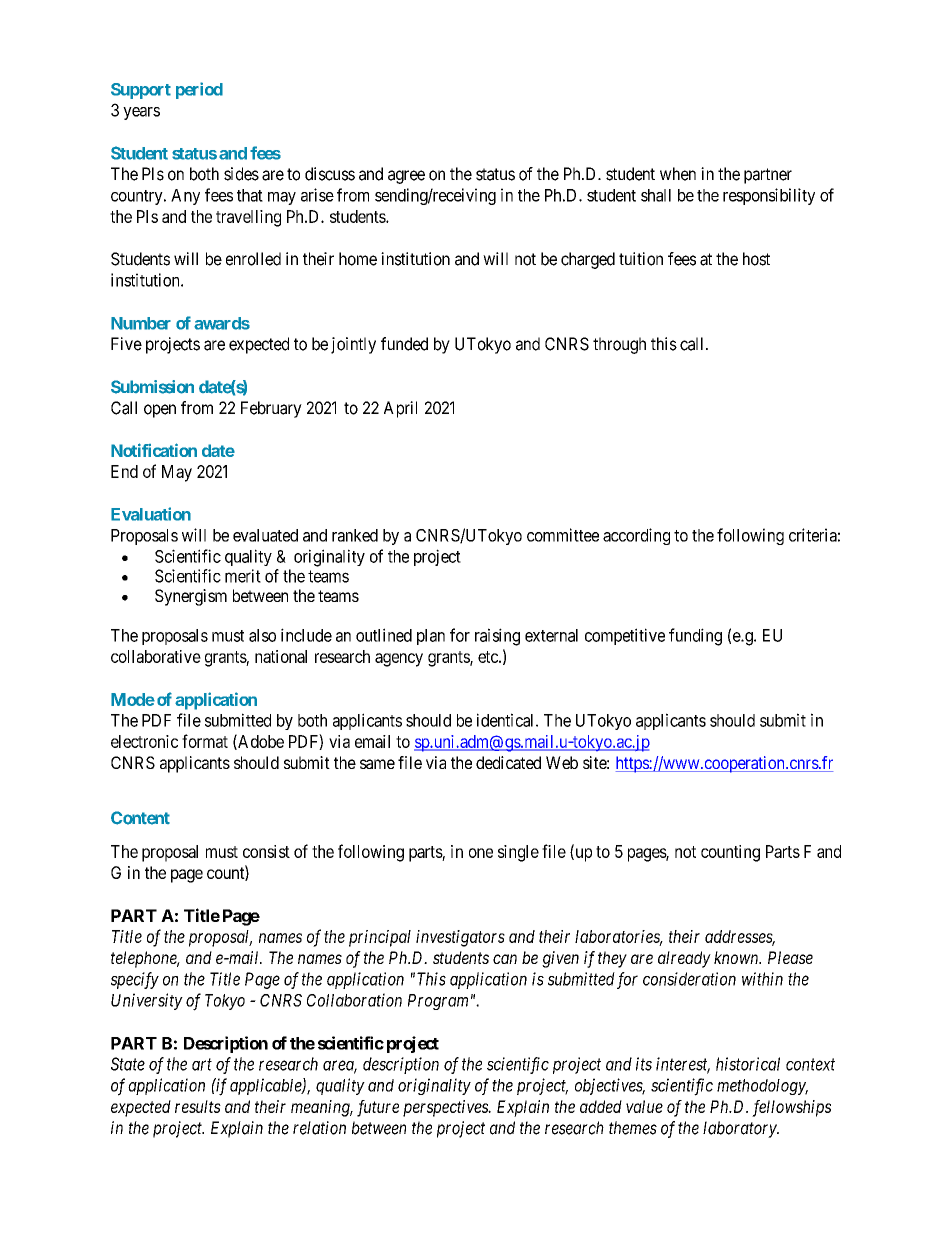 This screenshot has width=952, height=1233. Describe the element at coordinates (141, 323) in the screenshot. I see `Number` at that location.
